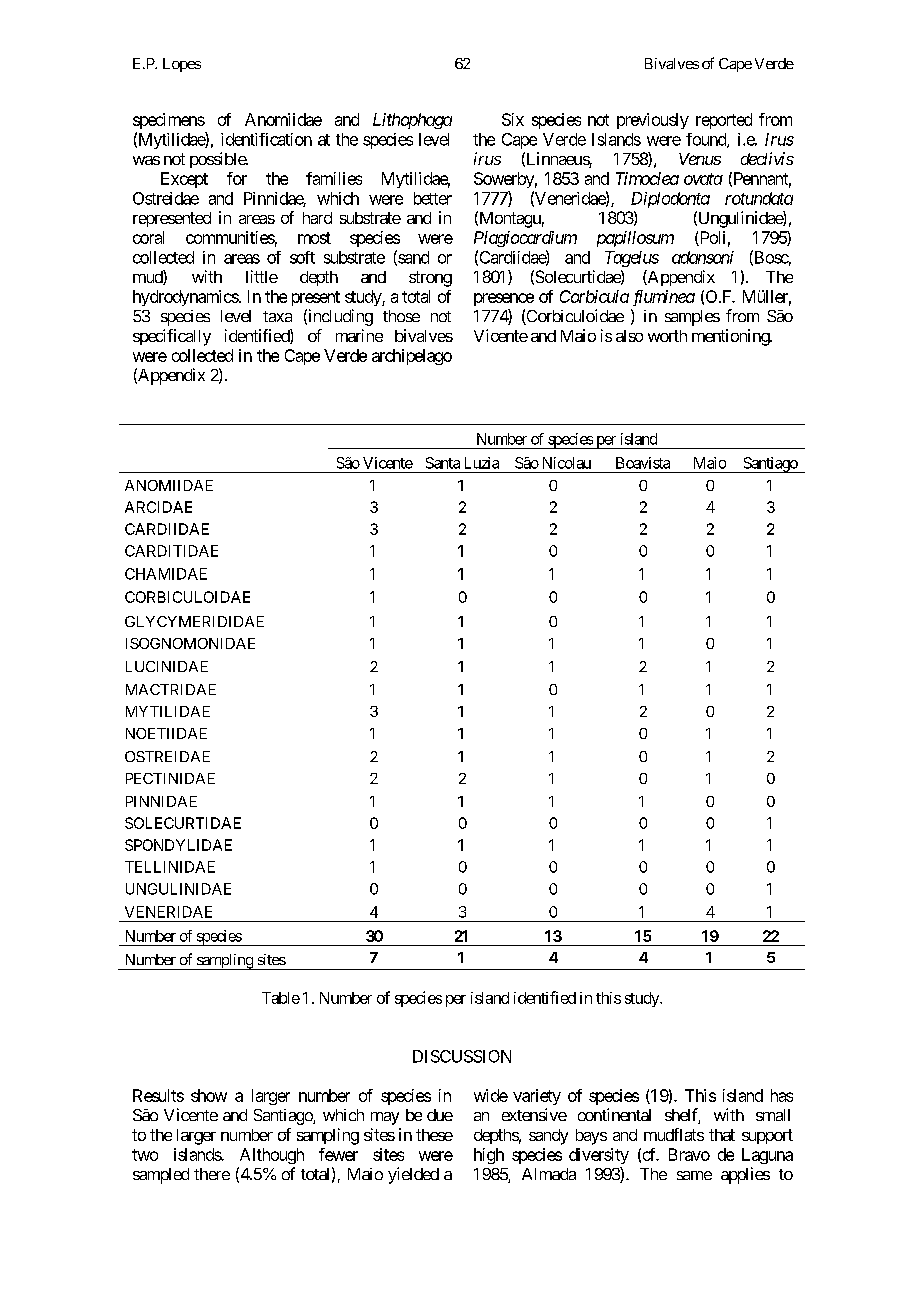 This document has height=1308, width=924. What do you see at coordinates (172, 337) in the document?
I see `specifically` at bounding box center [172, 337].
